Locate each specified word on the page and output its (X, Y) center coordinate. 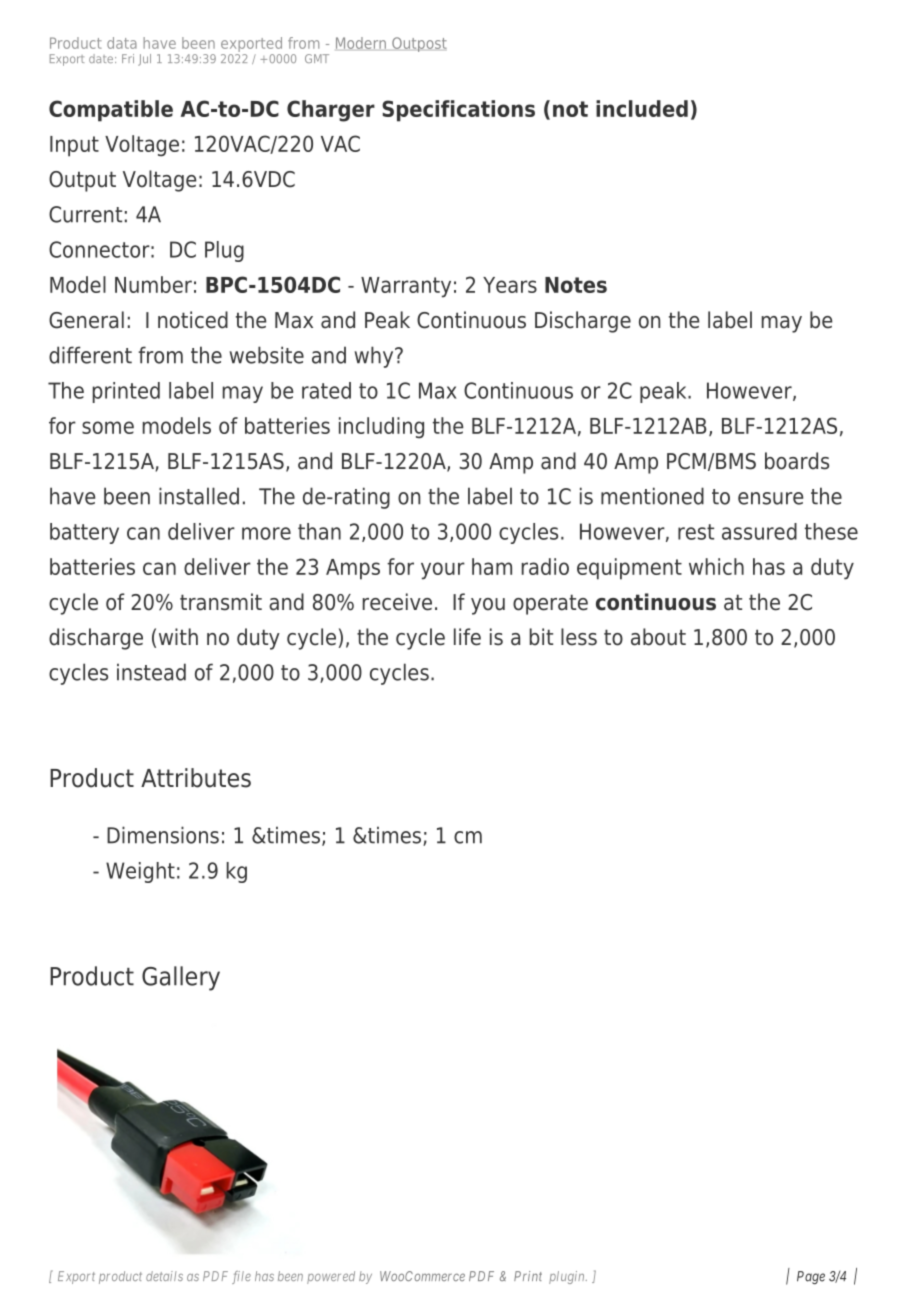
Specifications (458, 111)
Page (811, 1277)
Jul (144, 60)
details (164, 1276)
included (642, 108)
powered (331, 1277)
